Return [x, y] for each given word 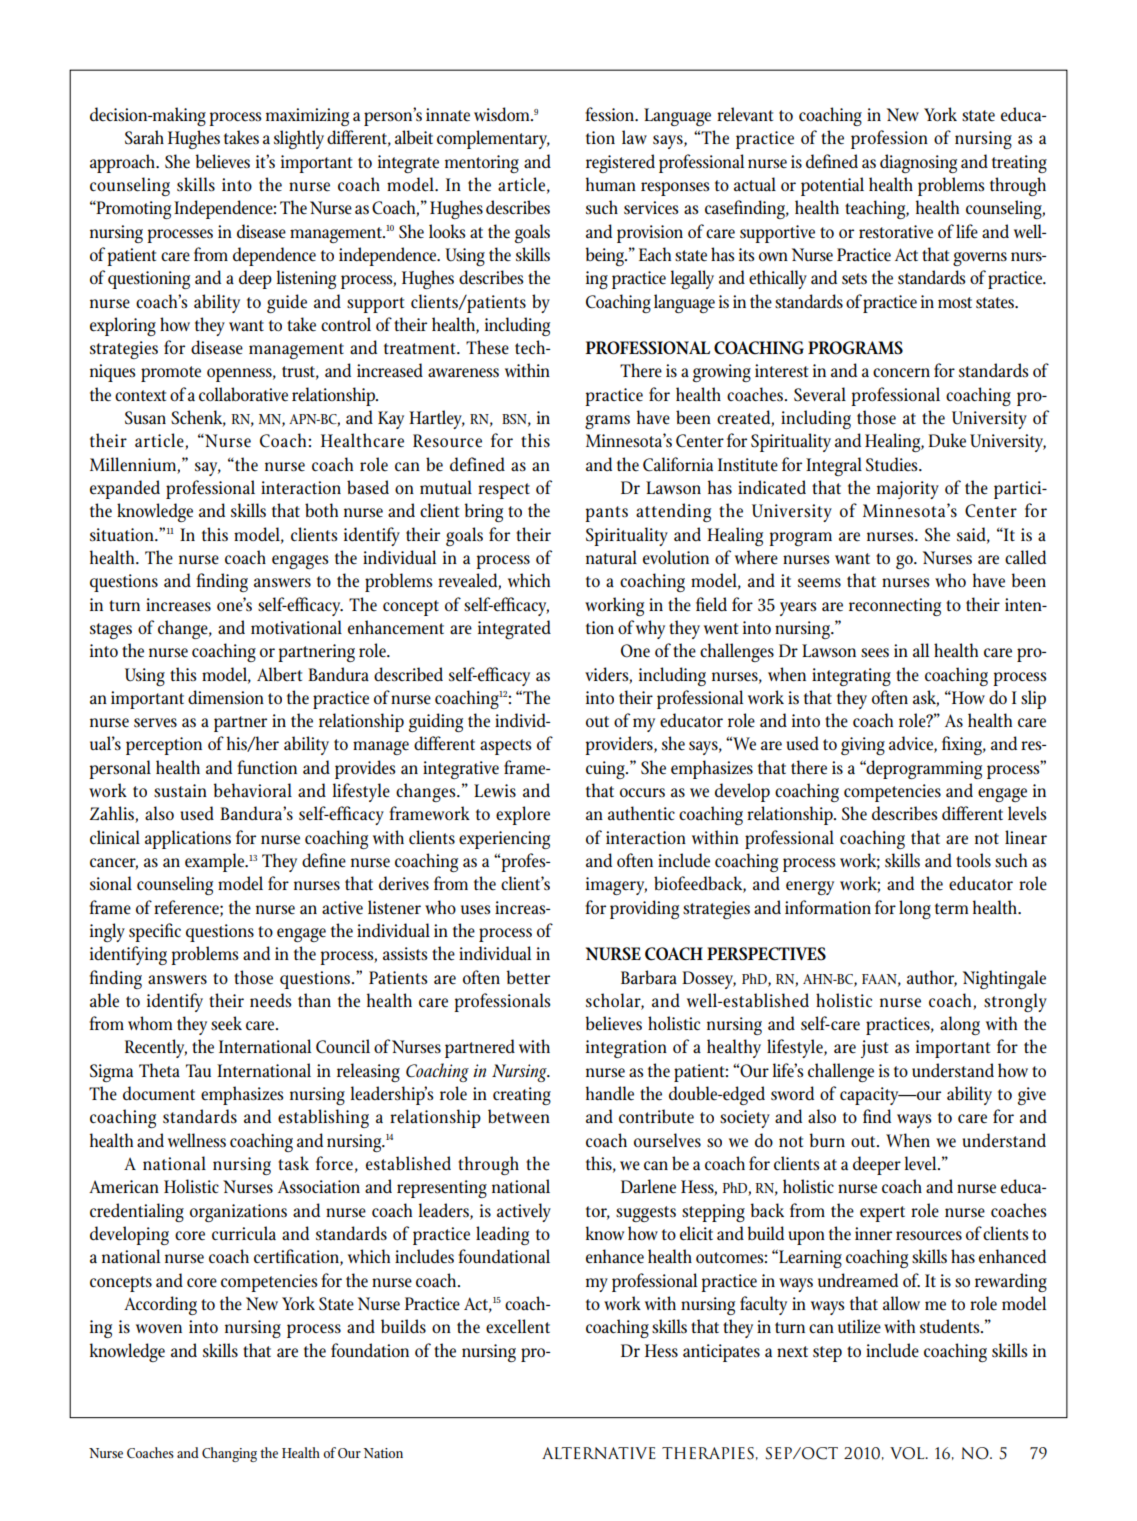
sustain [180, 791]
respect [504, 491]
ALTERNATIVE [599, 1453]
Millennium [134, 465]
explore [523, 815]
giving [863, 746]
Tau [198, 1070]
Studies [893, 464]
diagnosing [918, 163]
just [874, 1049]
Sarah [144, 137]
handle [610, 1093]
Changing [229, 1454]
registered [620, 163]
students [951, 1326]
